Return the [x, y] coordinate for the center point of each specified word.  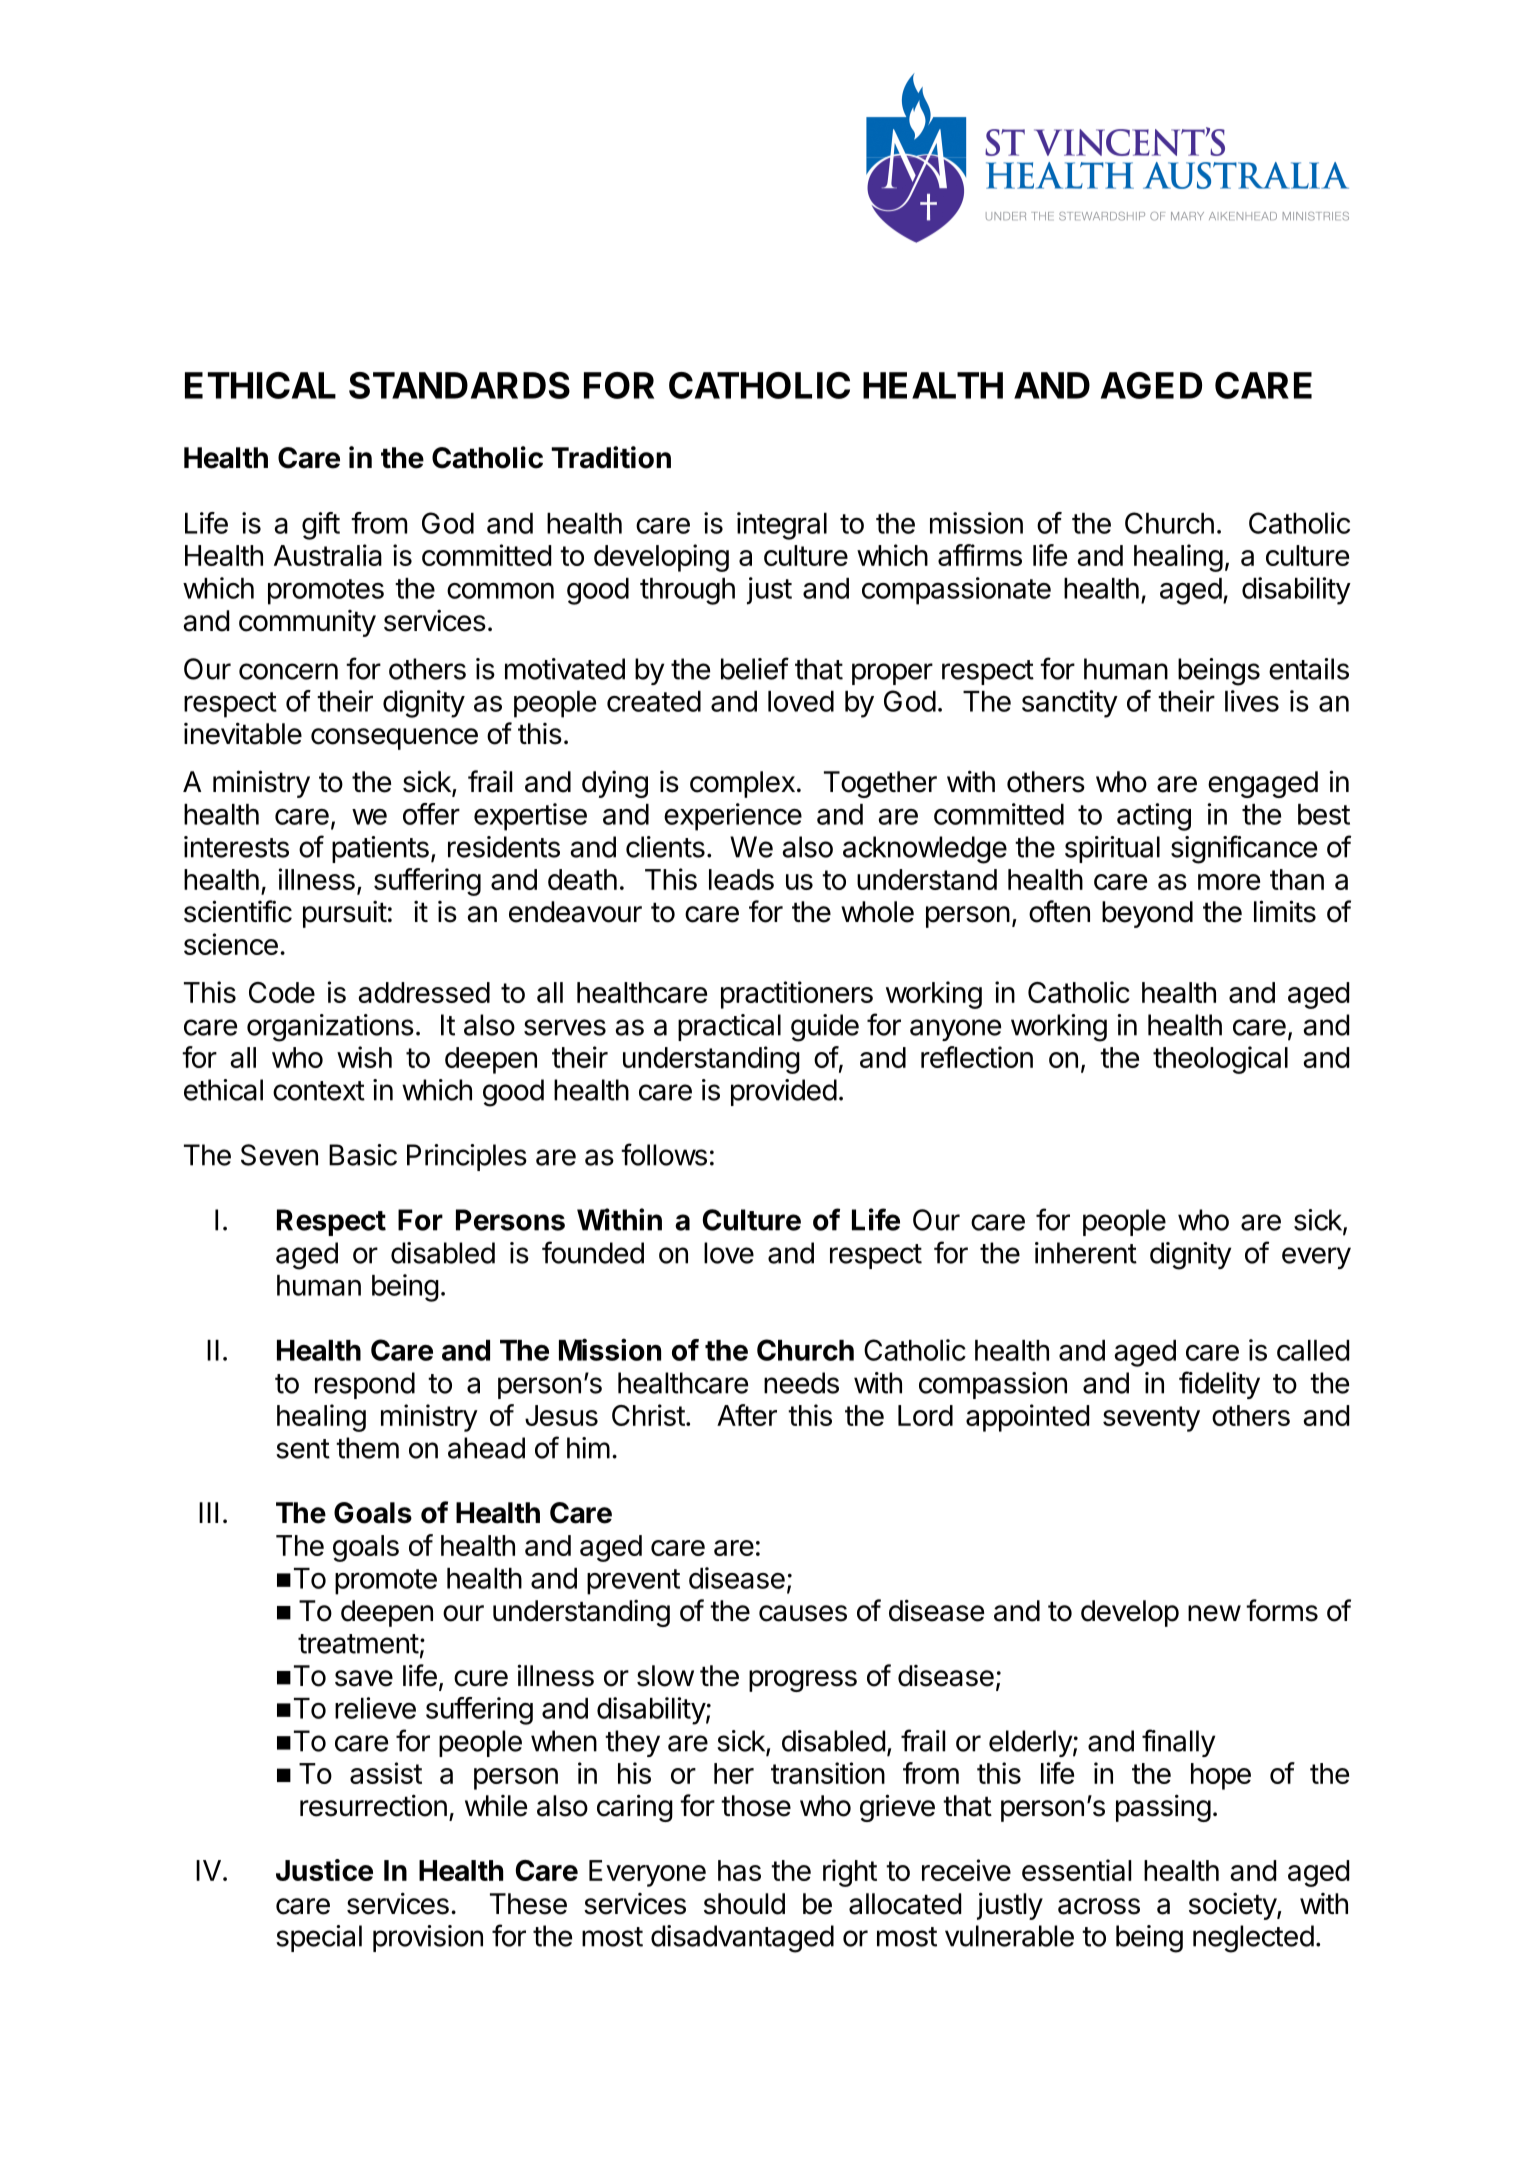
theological [1220, 1060]
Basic [363, 1155]
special [319, 1938]
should [744, 1904]
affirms [980, 555]
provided [784, 1092]
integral [782, 526]
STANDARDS [459, 385]
